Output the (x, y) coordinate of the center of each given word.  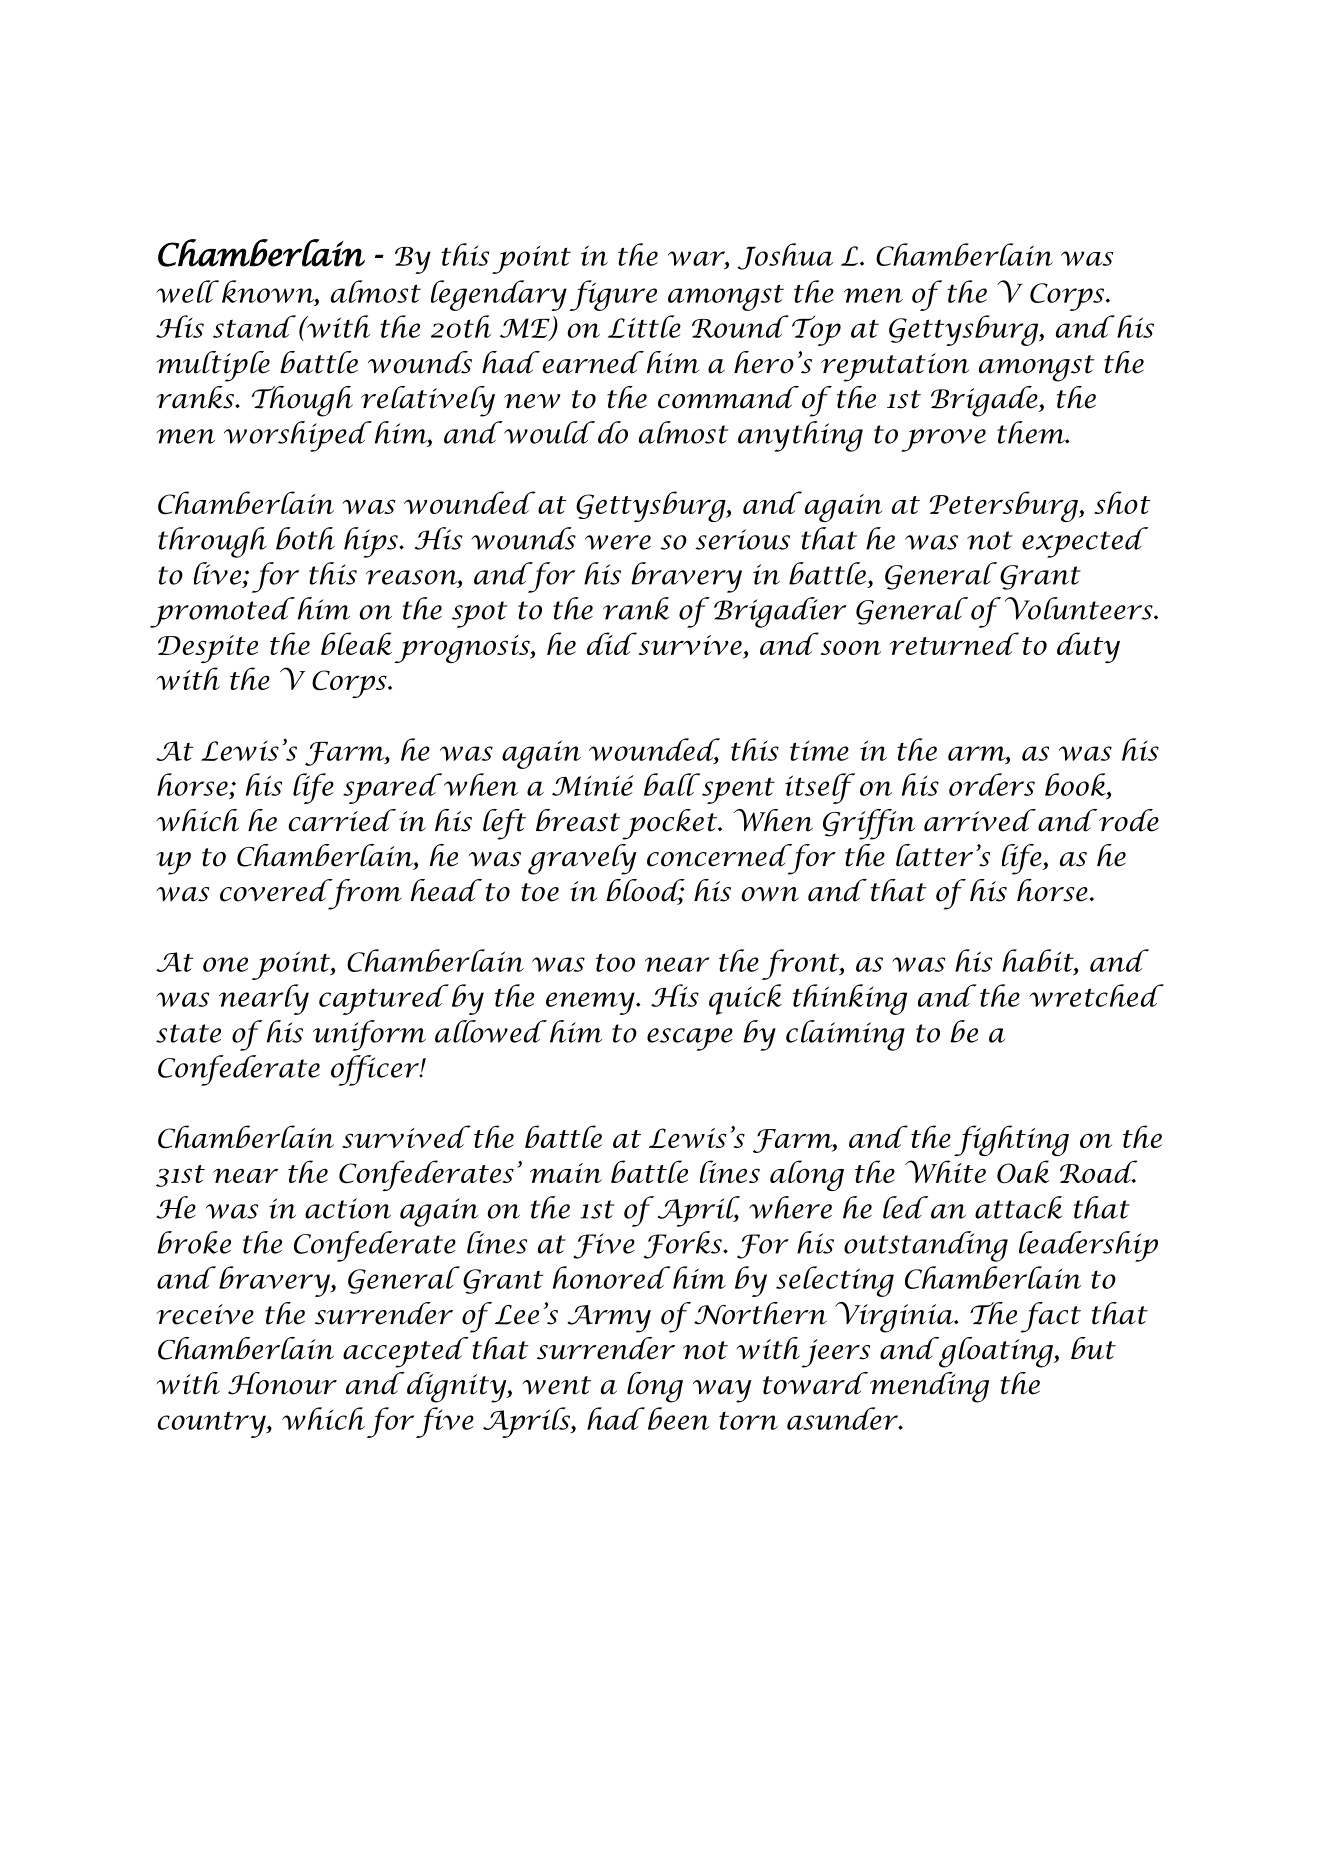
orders (992, 784)
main (566, 1173)
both (305, 538)
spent (738, 790)
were (618, 542)
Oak (1023, 1171)
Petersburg (1005, 506)
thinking (850, 999)
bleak (356, 643)
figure (613, 295)
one (225, 964)
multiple (213, 366)
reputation (895, 367)
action (348, 1208)
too (615, 962)
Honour (282, 1383)
